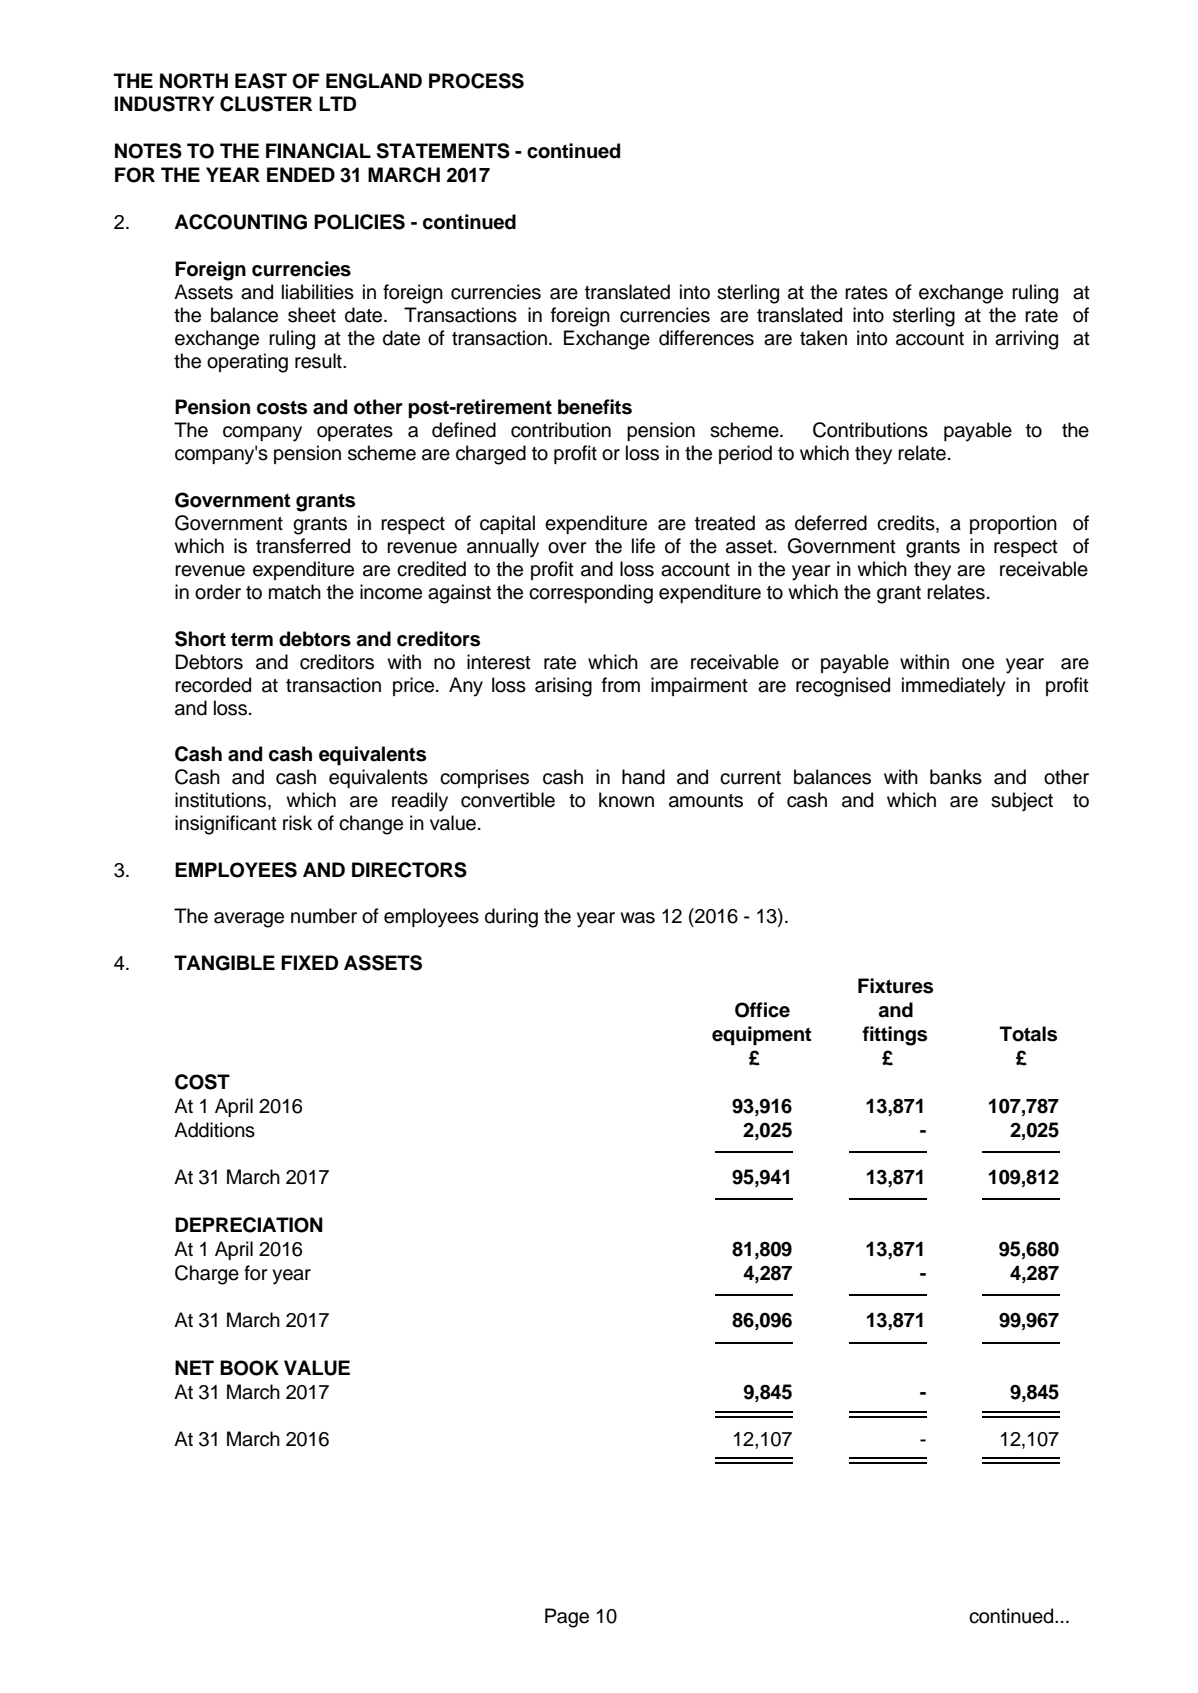 The width and height of the document is (1198, 1693). Describe the element at coordinates (476, 81) in the document. I see `PROCESS` at that location.
